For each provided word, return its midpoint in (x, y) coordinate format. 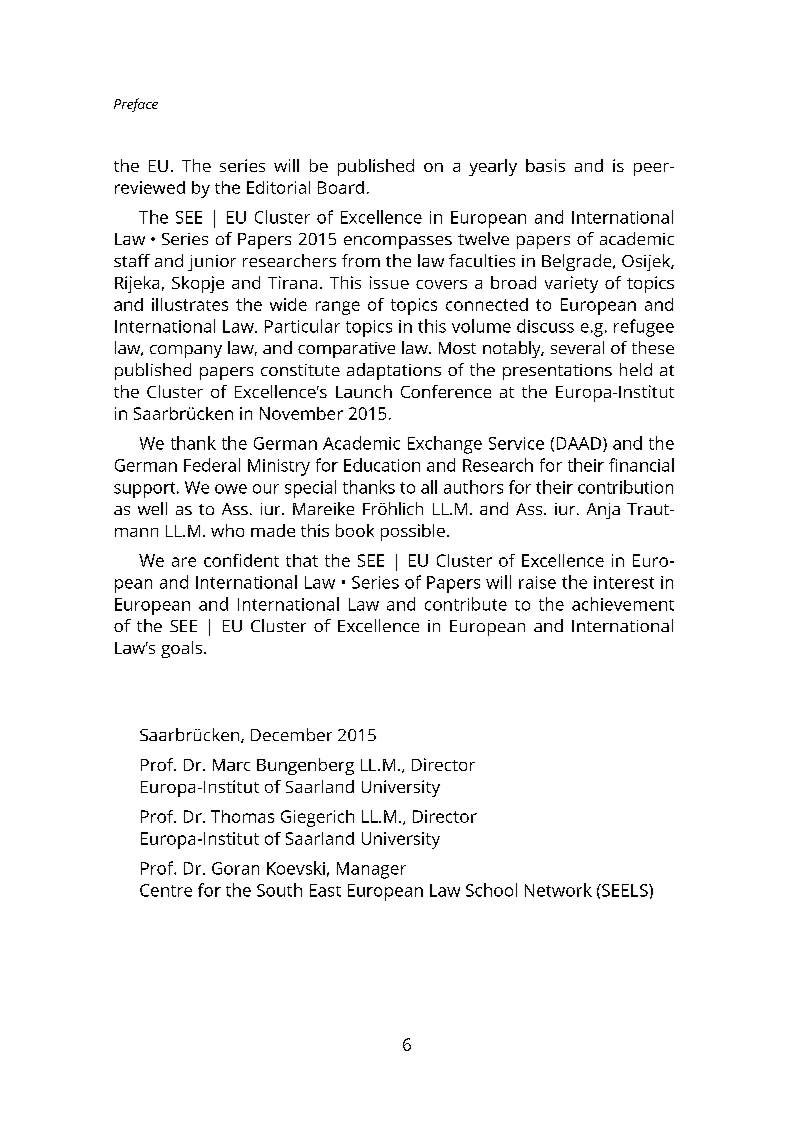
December (291, 734)
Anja (603, 511)
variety (571, 284)
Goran (235, 868)
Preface (136, 105)
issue (389, 282)
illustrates (190, 304)
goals (183, 649)
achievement (623, 604)
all (429, 487)
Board (341, 187)
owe (231, 489)
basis (545, 165)
